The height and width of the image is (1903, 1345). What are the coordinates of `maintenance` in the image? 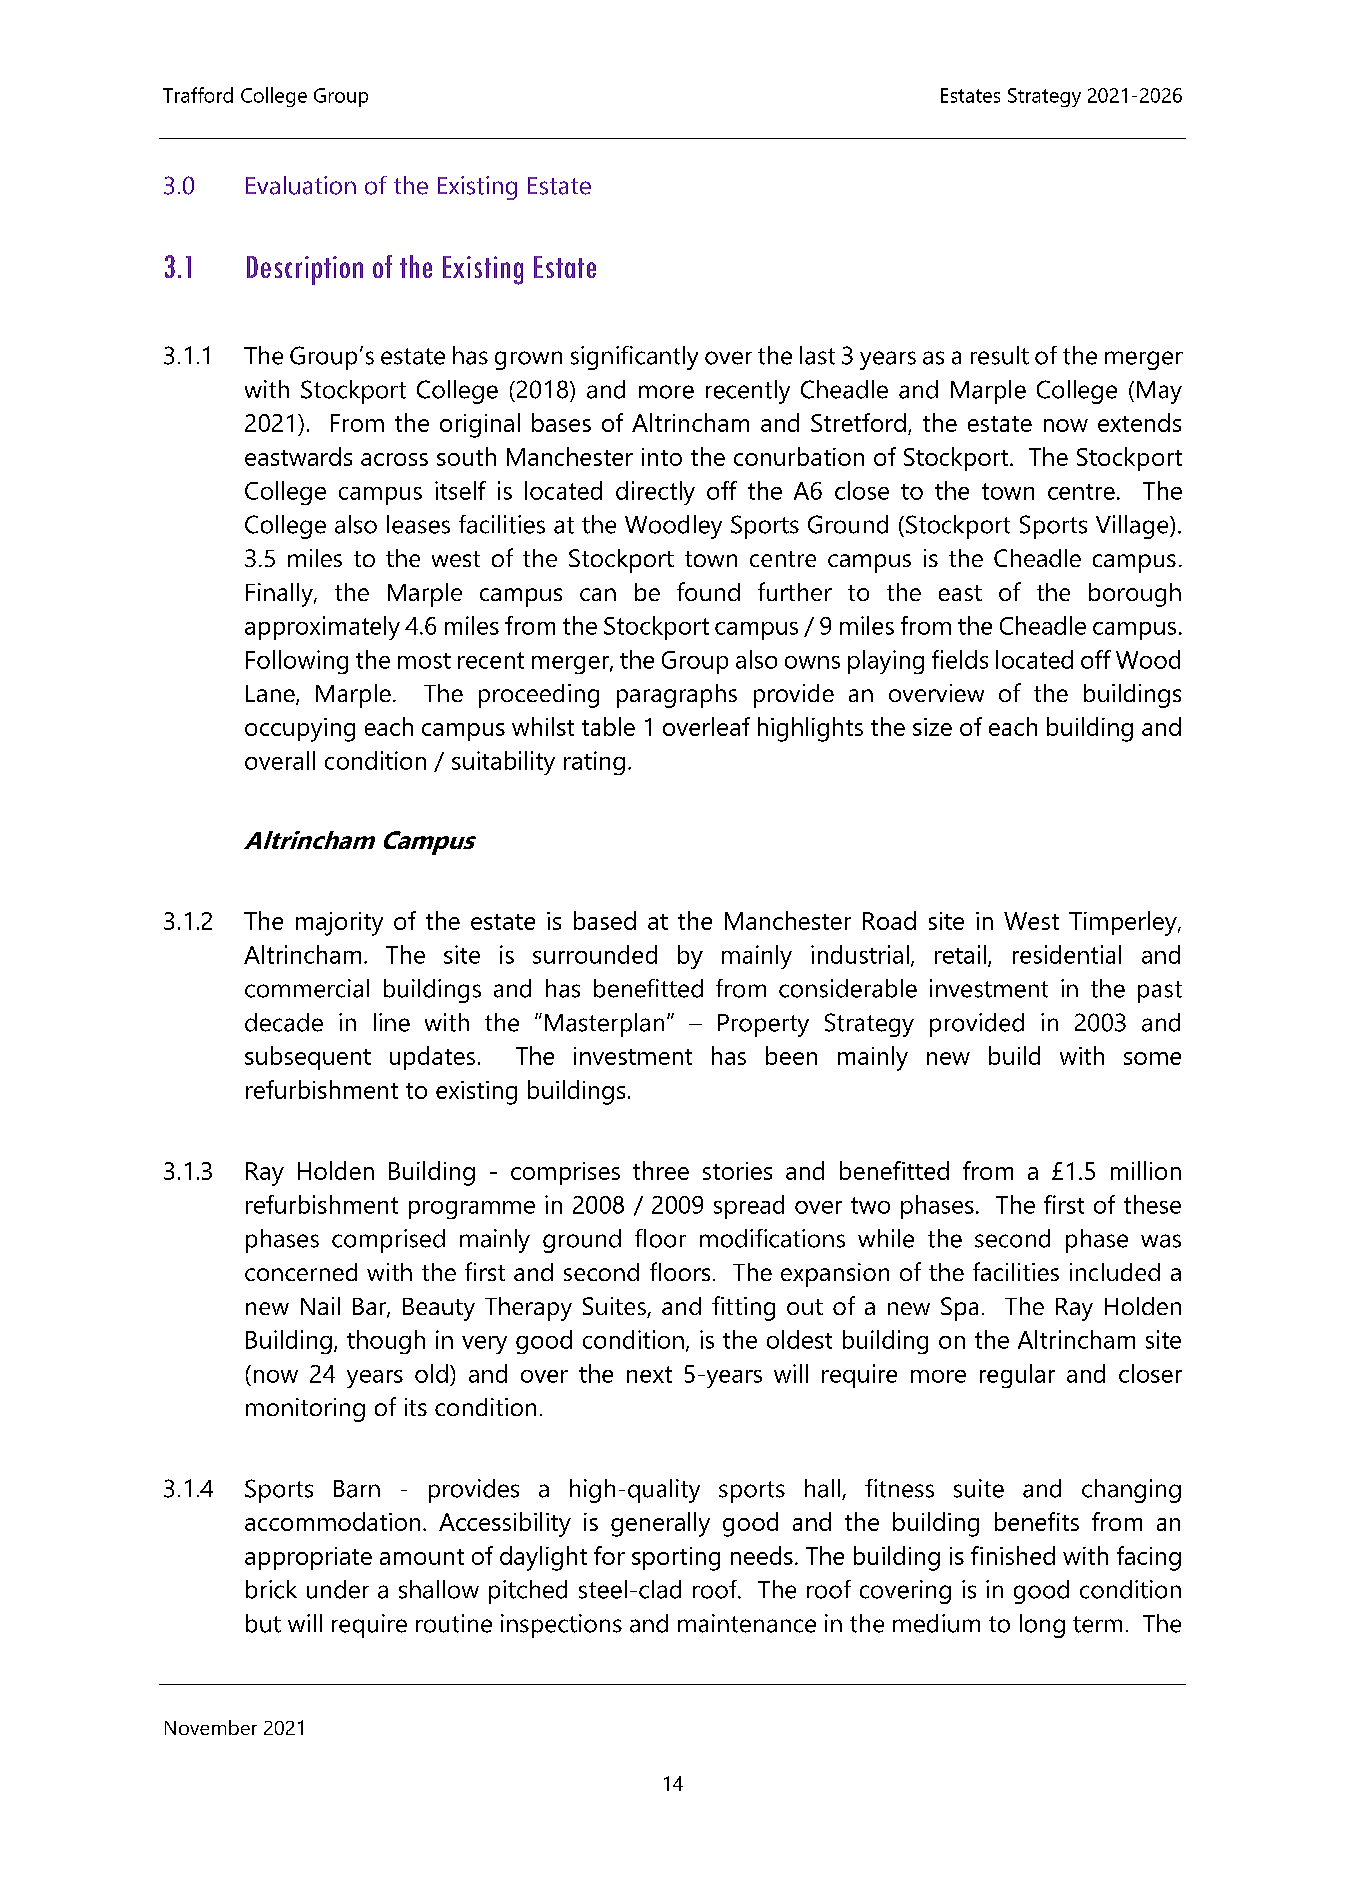 It's located at (747, 1623).
